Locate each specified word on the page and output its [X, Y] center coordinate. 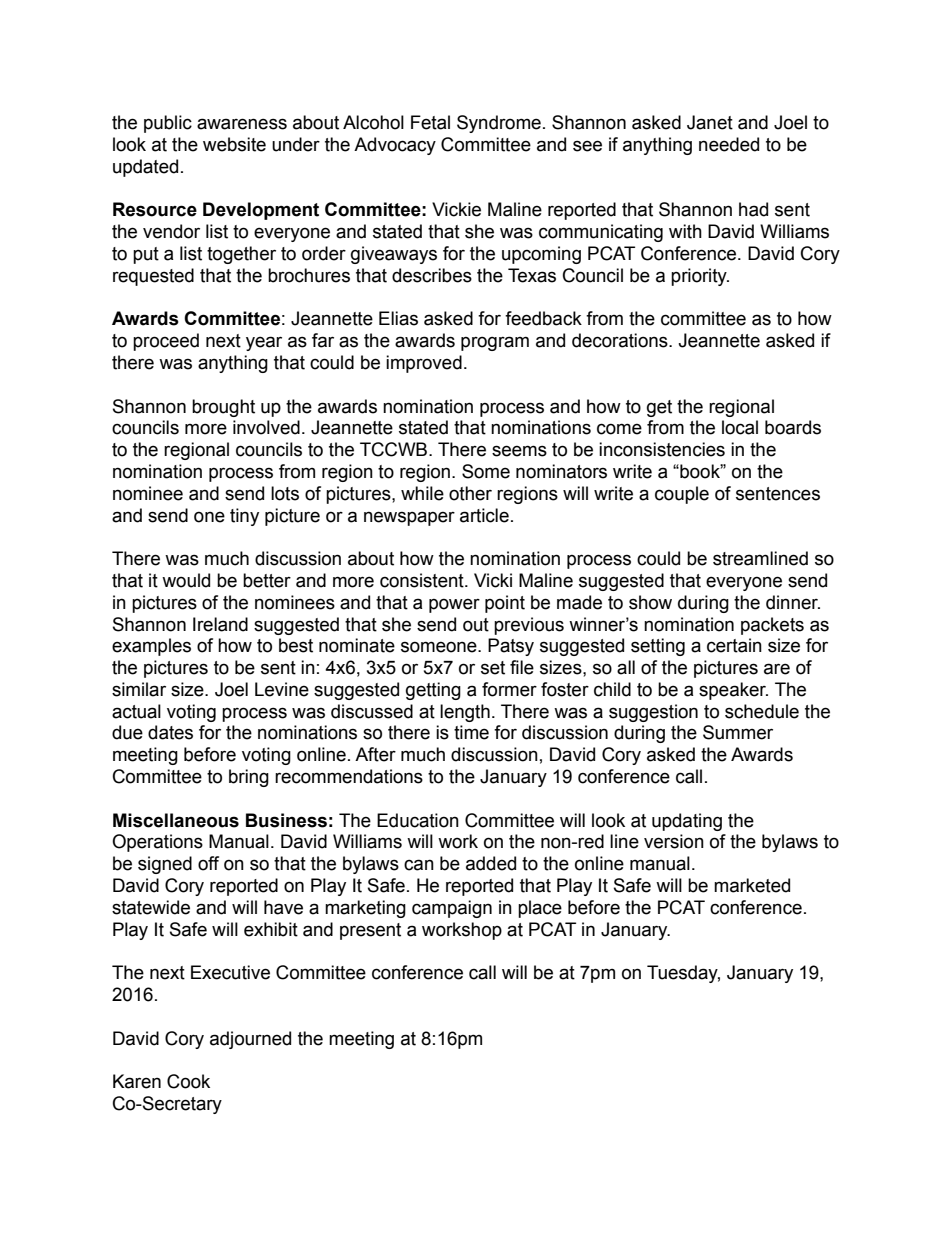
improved [424, 364]
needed [729, 144]
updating [687, 822]
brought [223, 408]
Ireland [220, 624]
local [740, 427]
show [650, 602]
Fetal [430, 122]
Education [418, 820]
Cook [188, 1081]
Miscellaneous [176, 820]
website [234, 144]
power [454, 605]
